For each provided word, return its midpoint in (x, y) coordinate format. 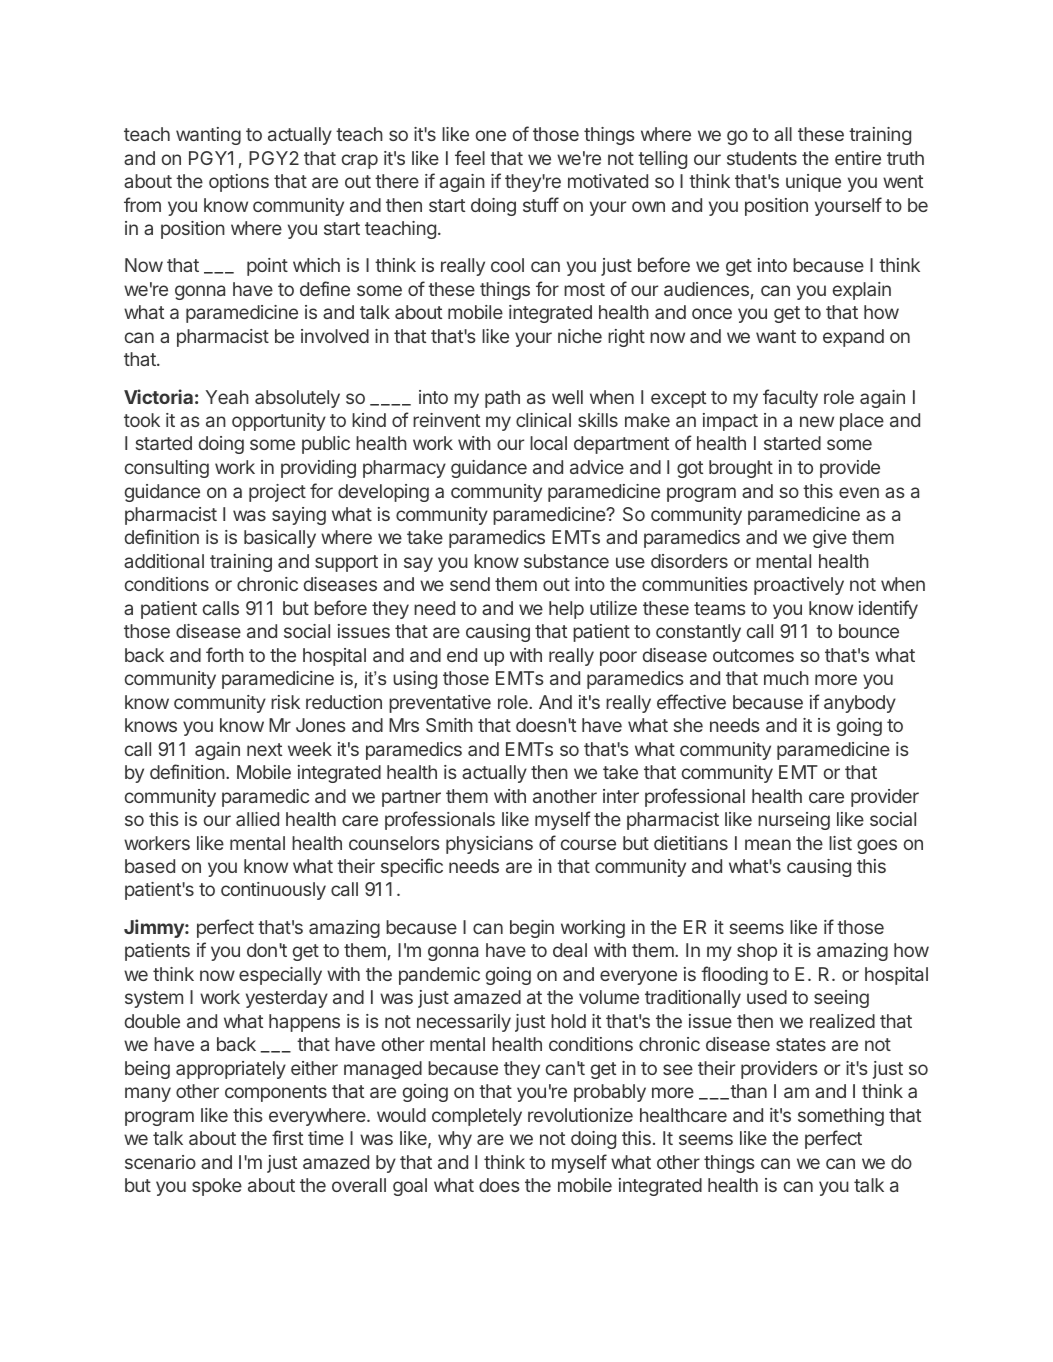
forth (225, 654)
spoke (217, 1187)
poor (618, 658)
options (239, 183)
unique (813, 183)
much (786, 678)
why (455, 1140)
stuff (541, 204)
